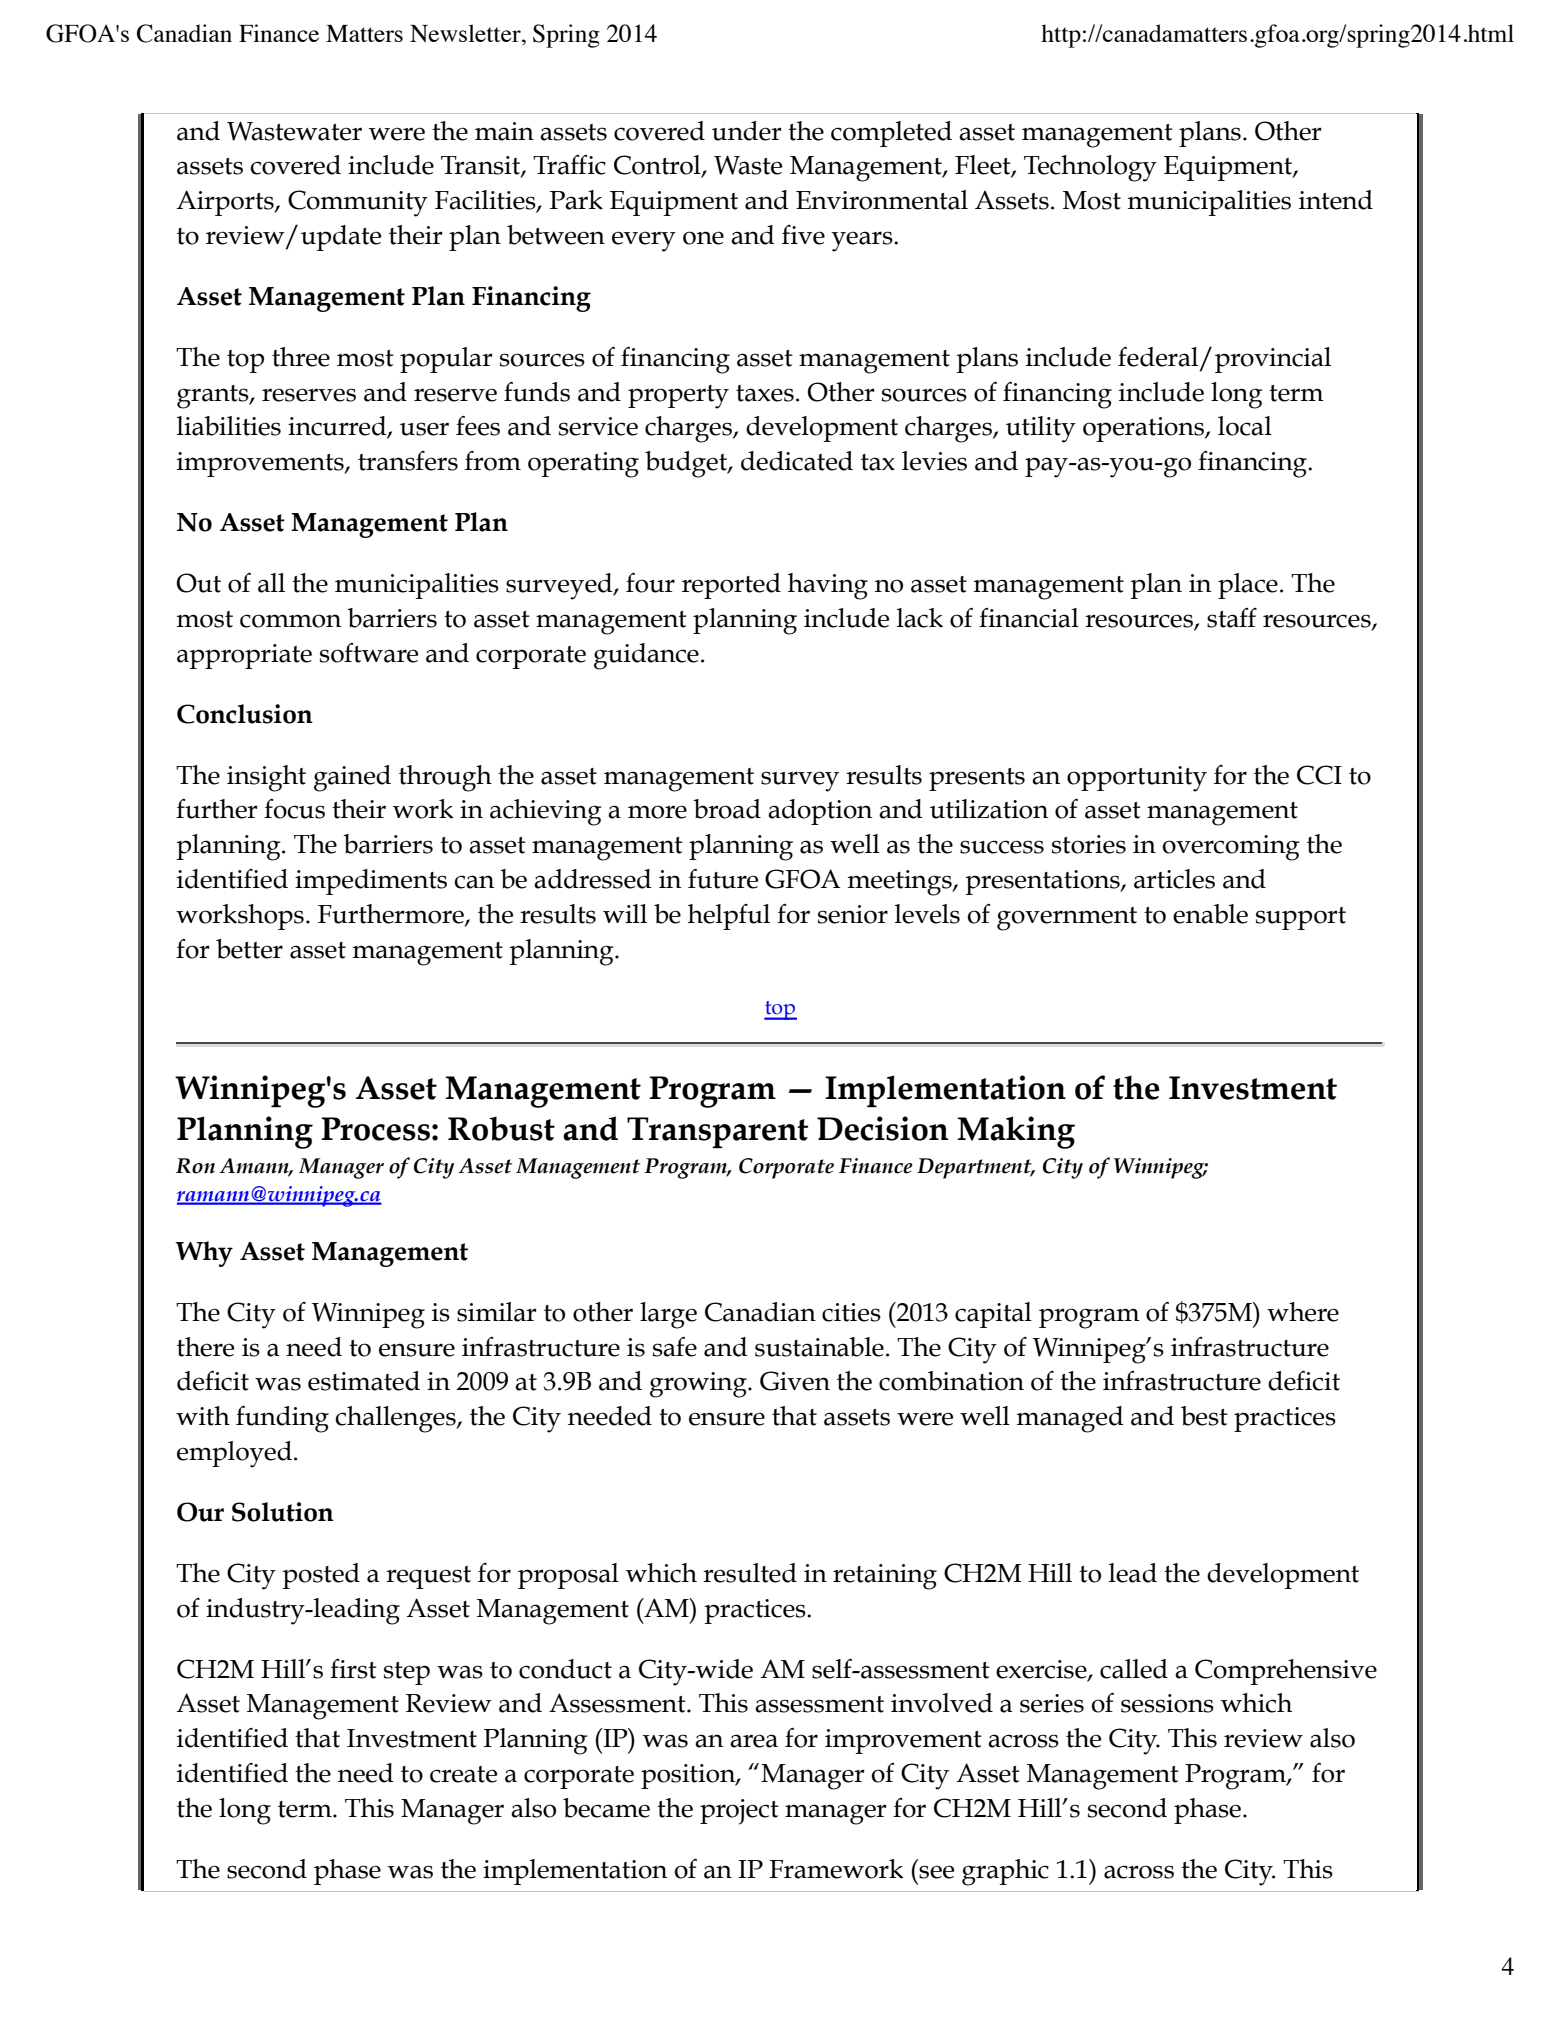  What do you see at coordinates (369, 653) in the image?
I see `software` at bounding box center [369, 653].
